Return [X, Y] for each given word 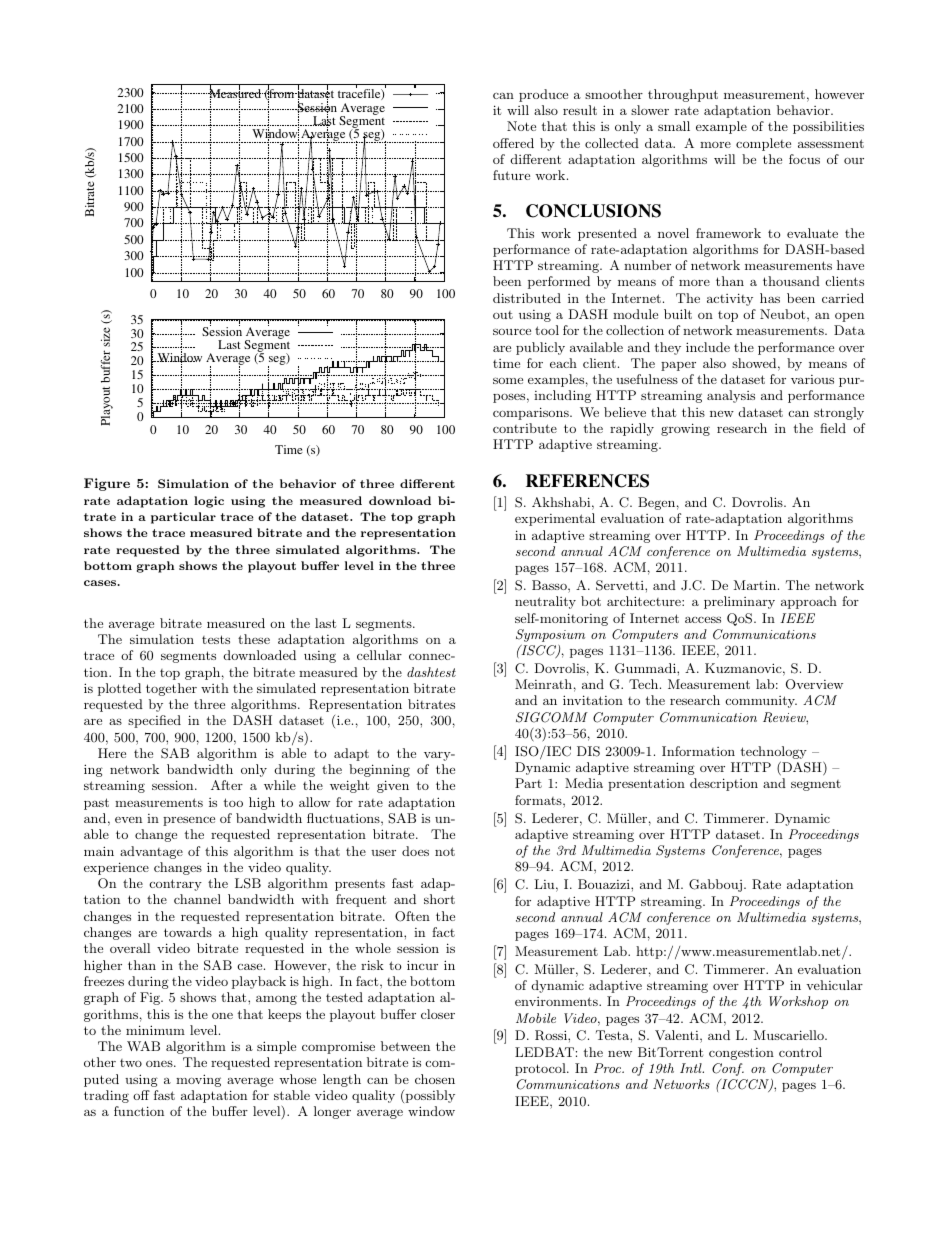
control [800, 1052]
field [833, 428]
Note [521, 126]
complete [763, 144]
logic [209, 502]
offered [513, 143]
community [761, 702]
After [227, 785]
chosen [435, 1079]
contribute [525, 428]
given [393, 786]
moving [198, 1080]
